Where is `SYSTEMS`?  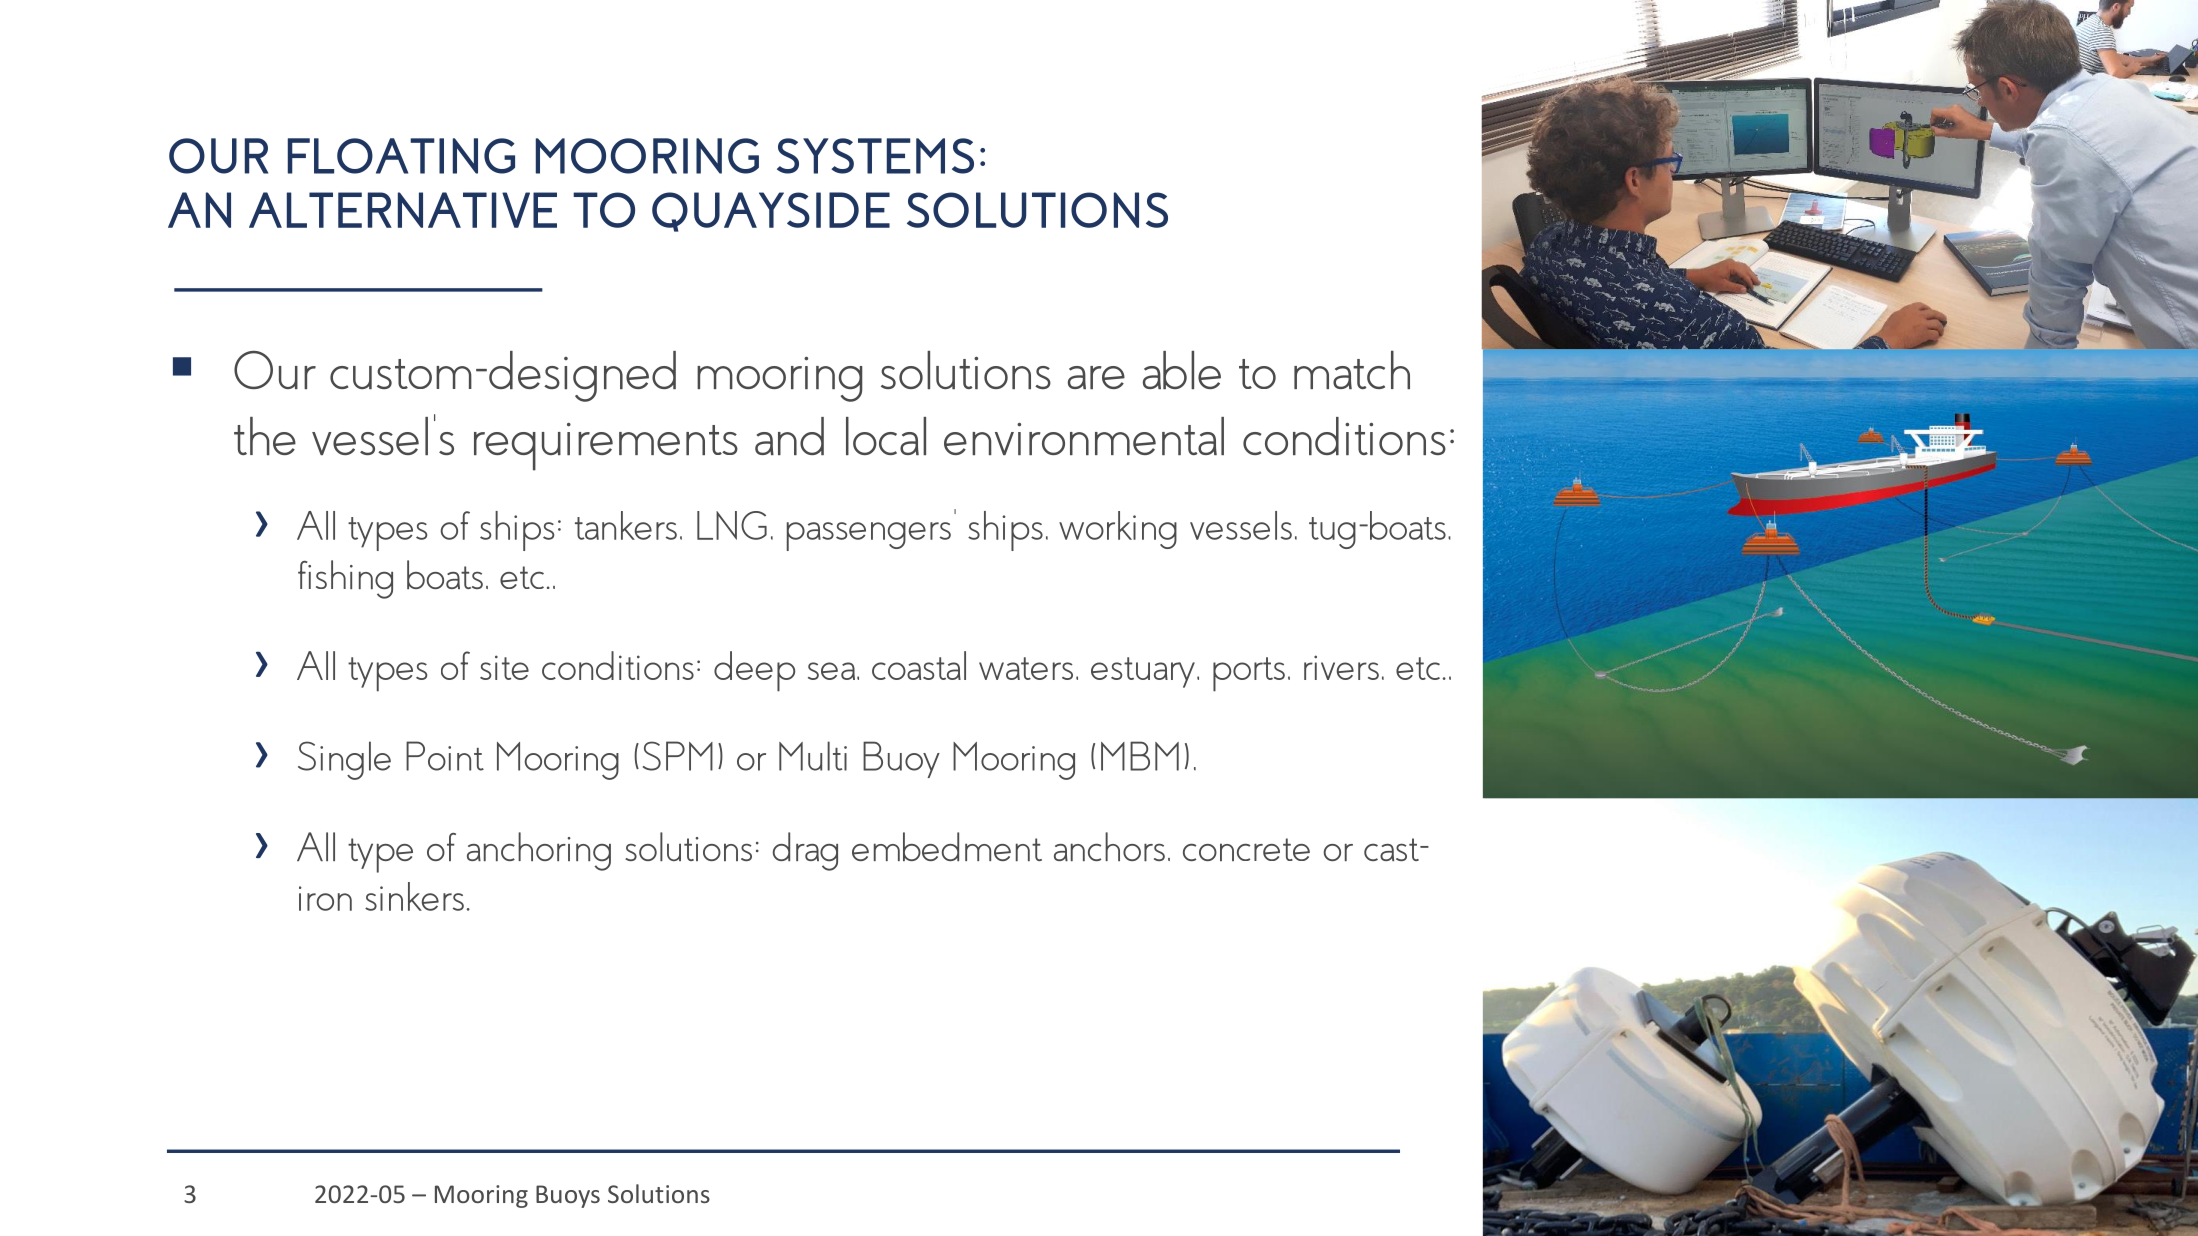 SYSTEMS is located at coordinates (875, 156).
